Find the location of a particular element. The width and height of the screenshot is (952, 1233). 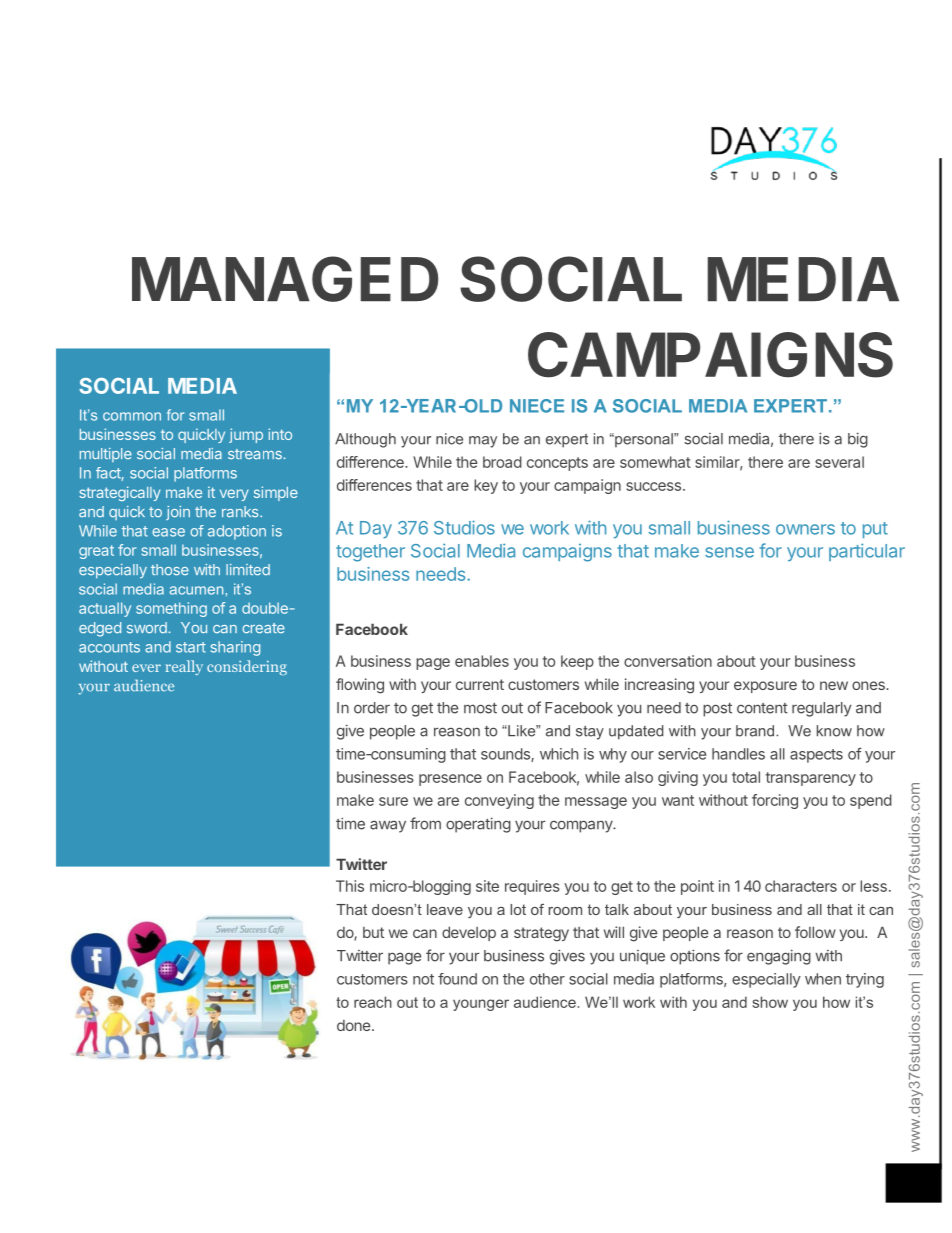

new is located at coordinates (834, 685).
